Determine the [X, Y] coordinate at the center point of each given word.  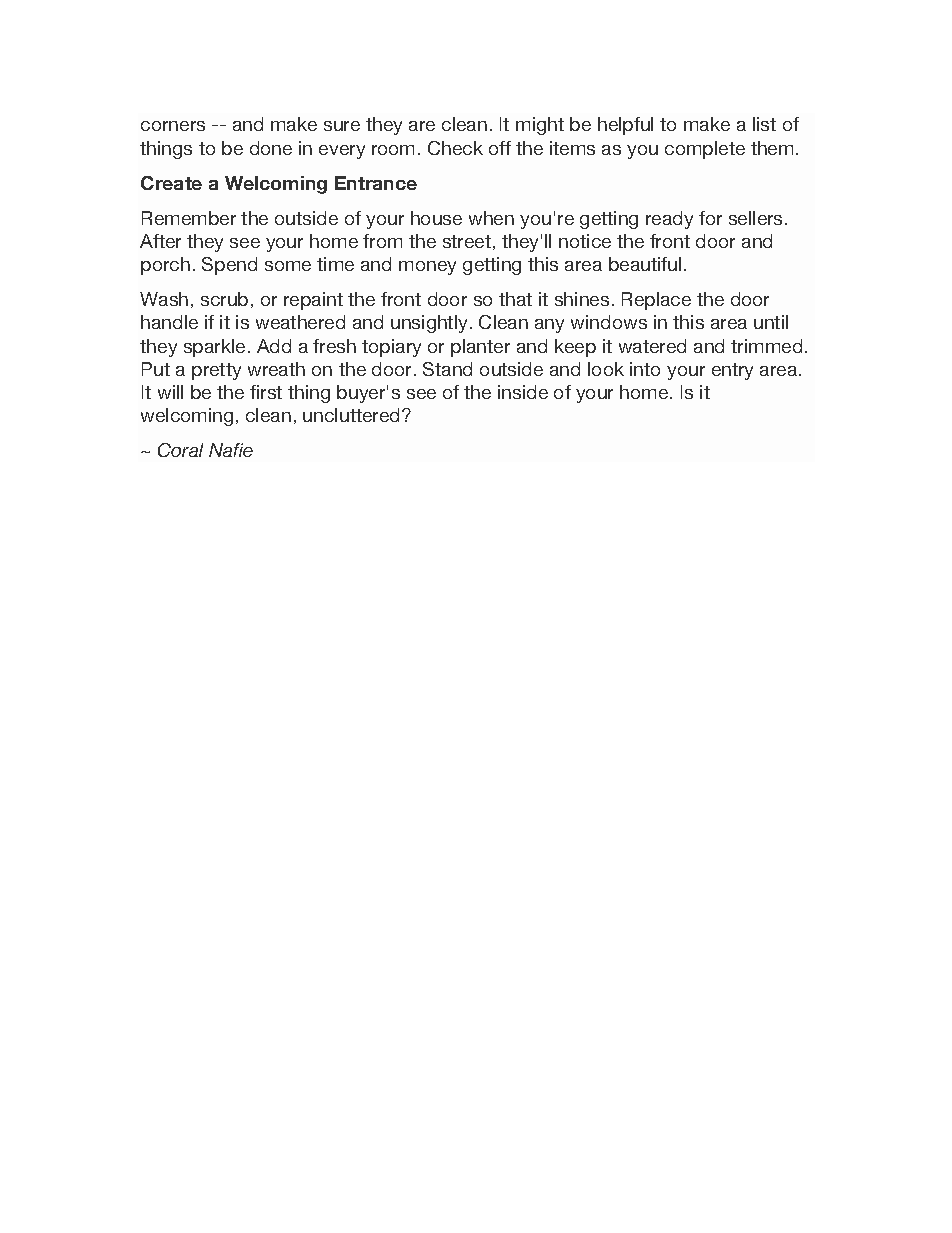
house [436, 218]
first [266, 392]
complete [705, 150]
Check [455, 148]
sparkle [214, 348]
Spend [229, 266]
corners [173, 126]
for [710, 218]
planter [480, 348]
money [427, 268]
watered [652, 346]
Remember [189, 218]
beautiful [645, 264]
